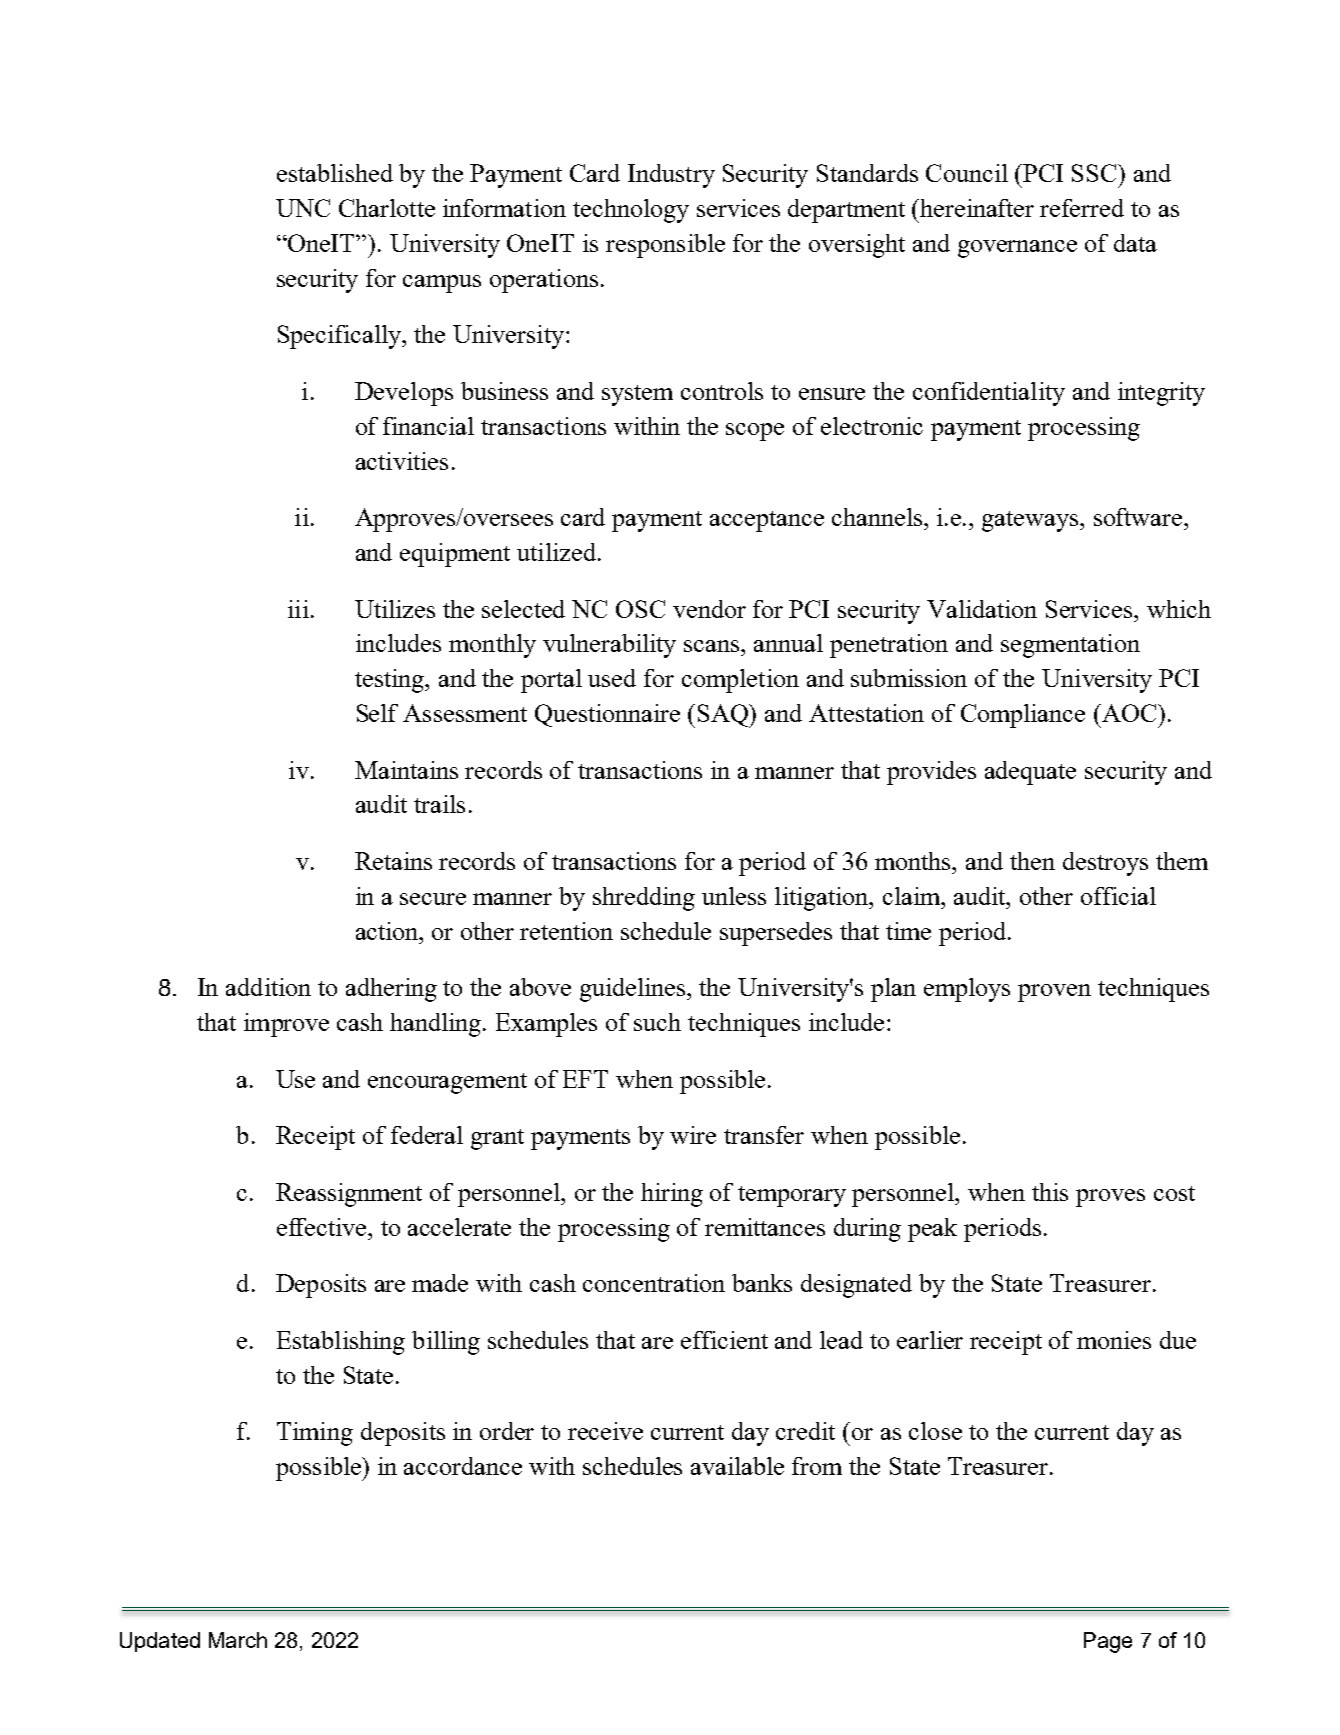 This image has height=1735, width=1340. Describe the element at coordinates (737, 1466) in the image. I see `available` at that location.
